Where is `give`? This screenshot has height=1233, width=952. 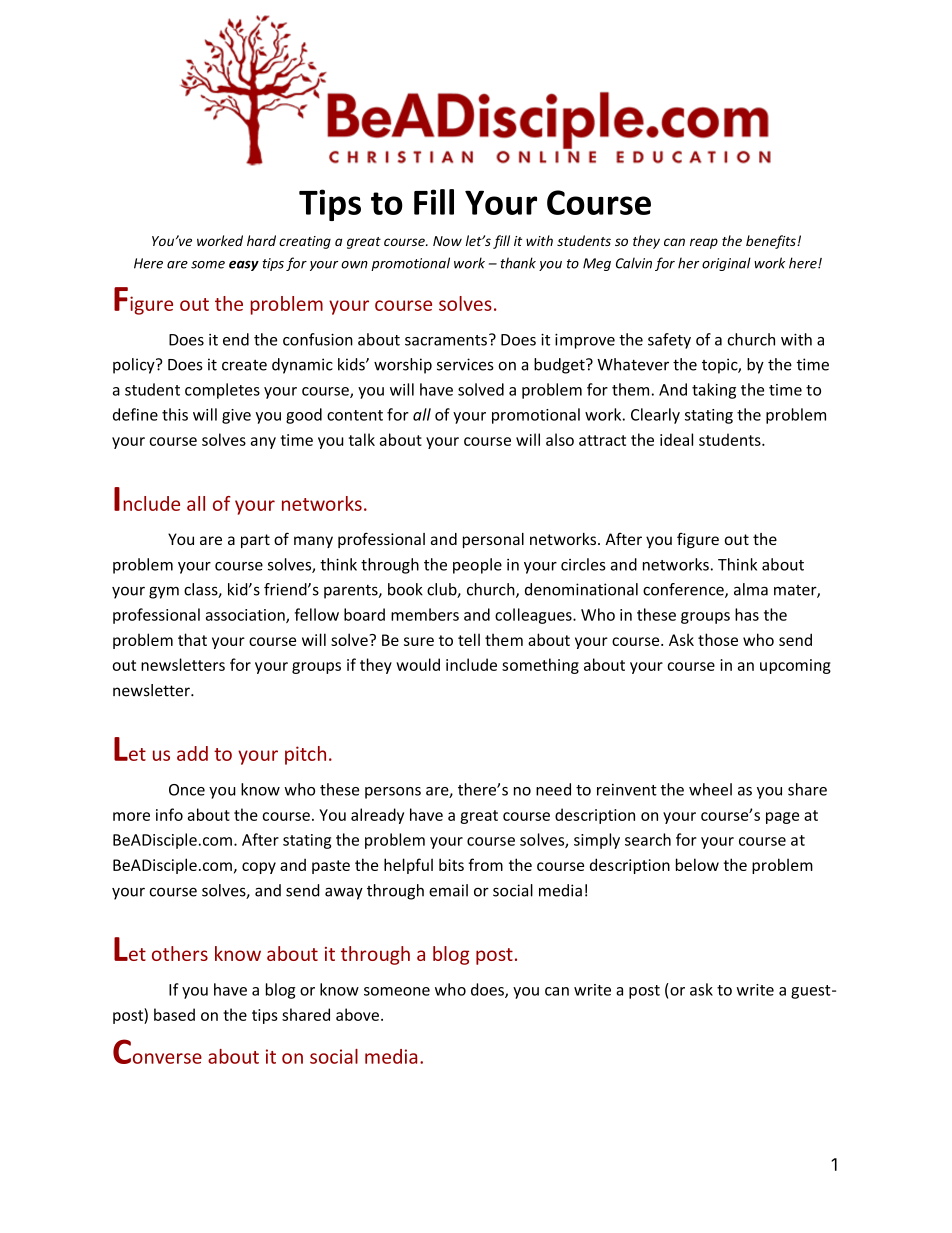
give is located at coordinates (236, 416).
